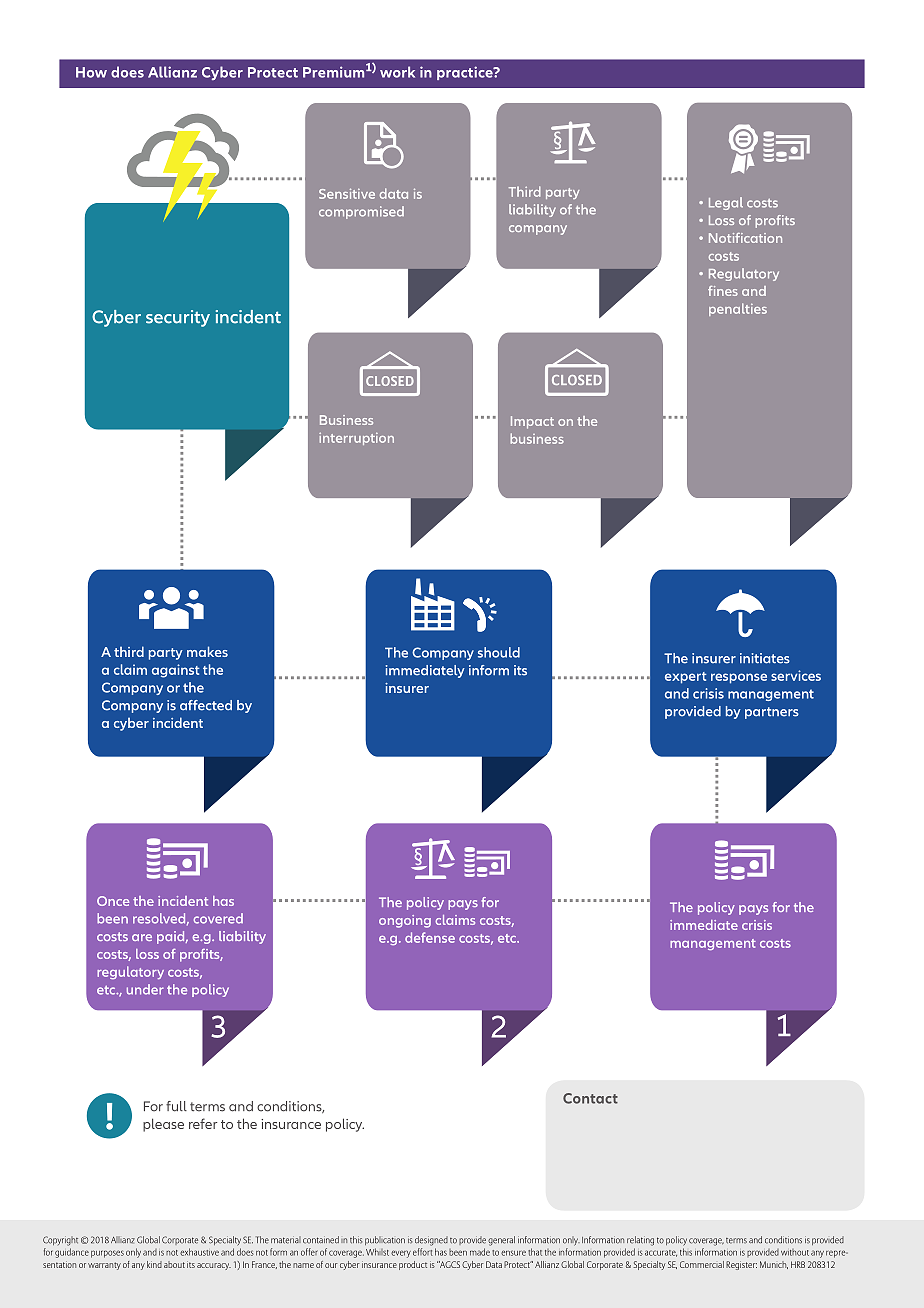 This screenshot has width=924, height=1308. I want to click on should, so click(499, 652).
